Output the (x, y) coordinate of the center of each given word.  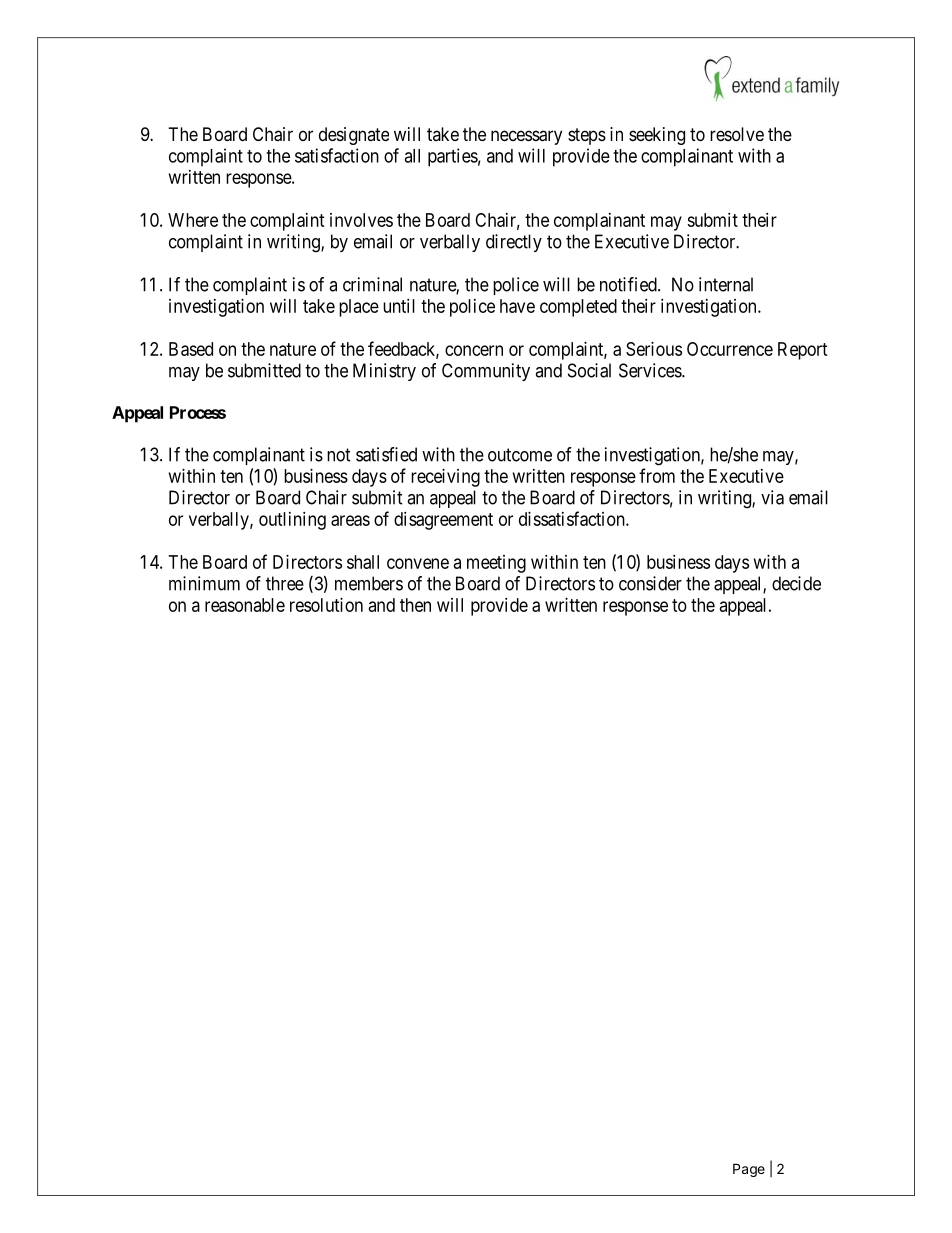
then (415, 605)
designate (354, 136)
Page (749, 1170)
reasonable (245, 605)
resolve (737, 134)
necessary (526, 137)
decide (796, 583)
